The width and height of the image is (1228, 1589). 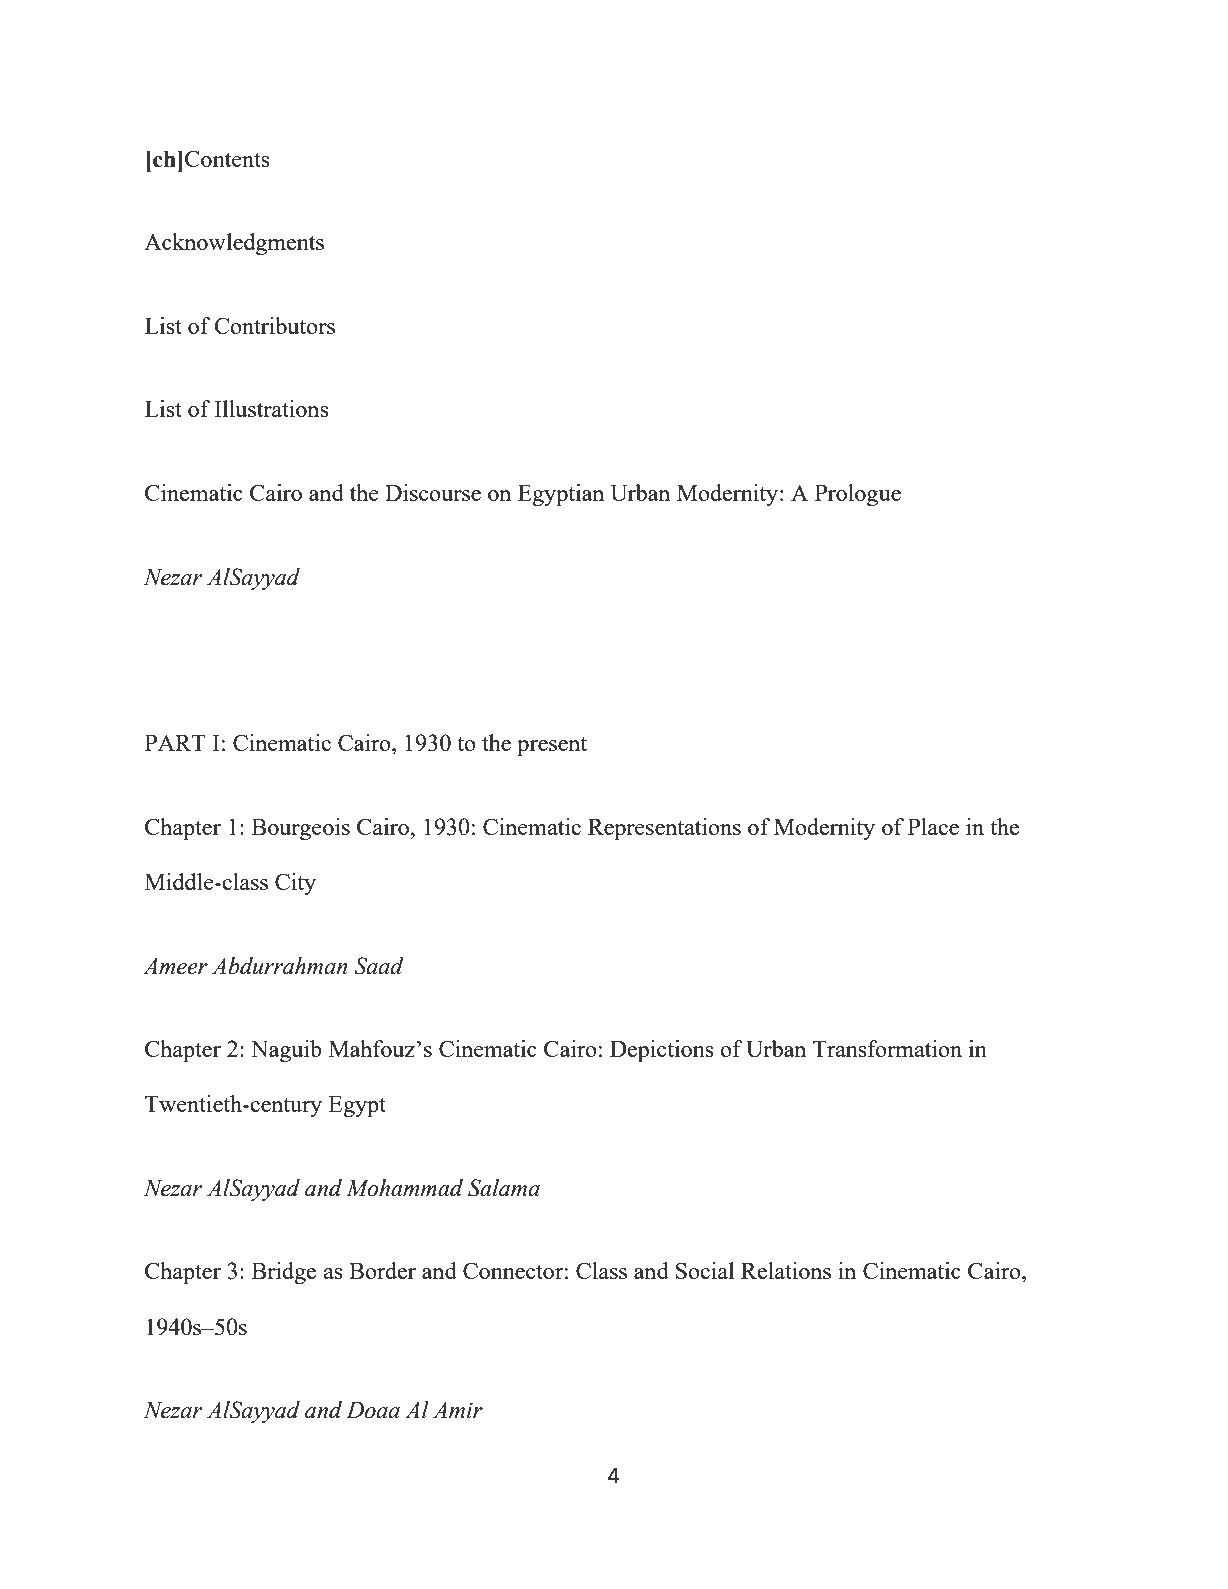 What do you see at coordinates (234, 244) in the image?
I see `Acknowledgments` at bounding box center [234, 244].
